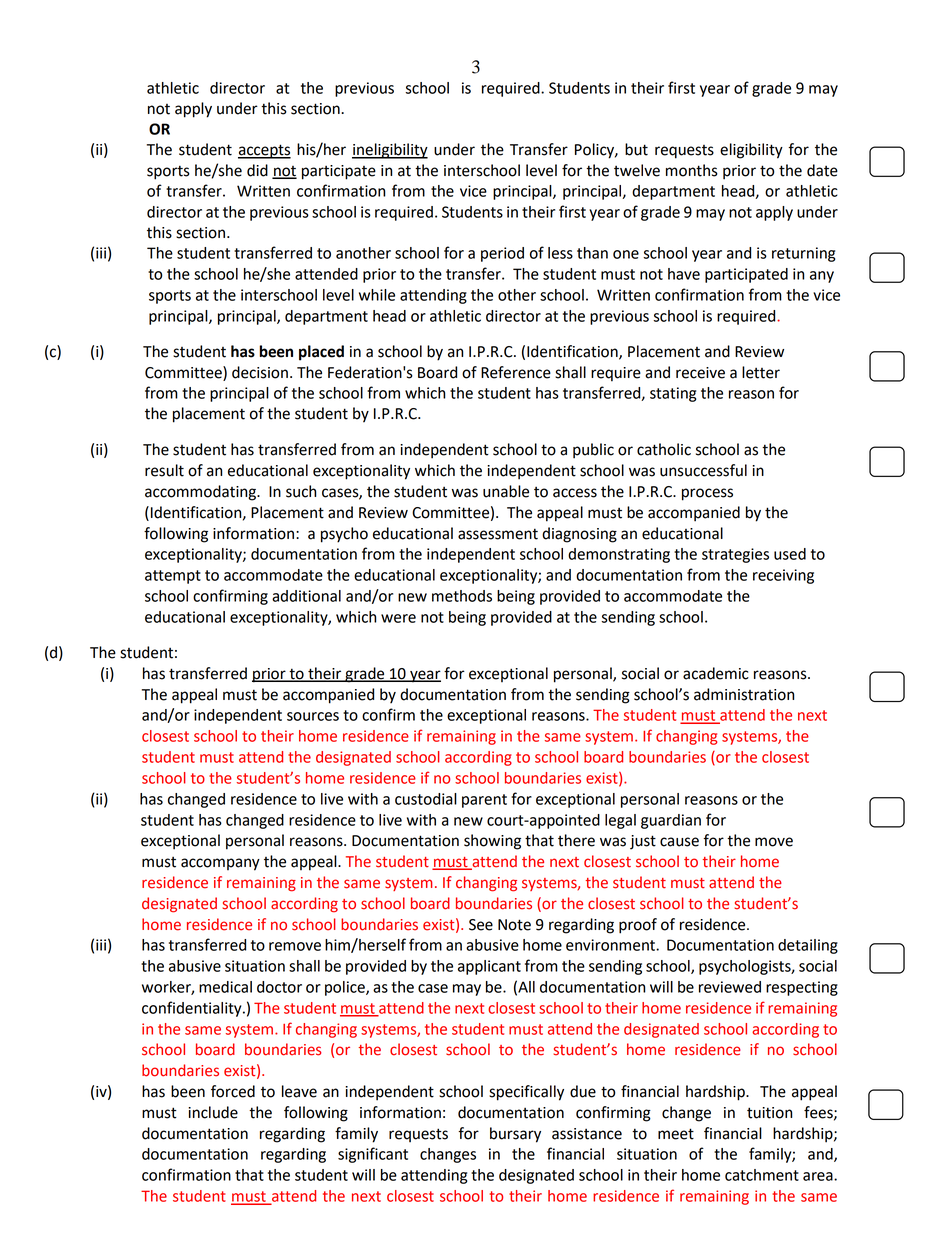 The image size is (952, 1233). I want to click on bursary, so click(515, 1135).
